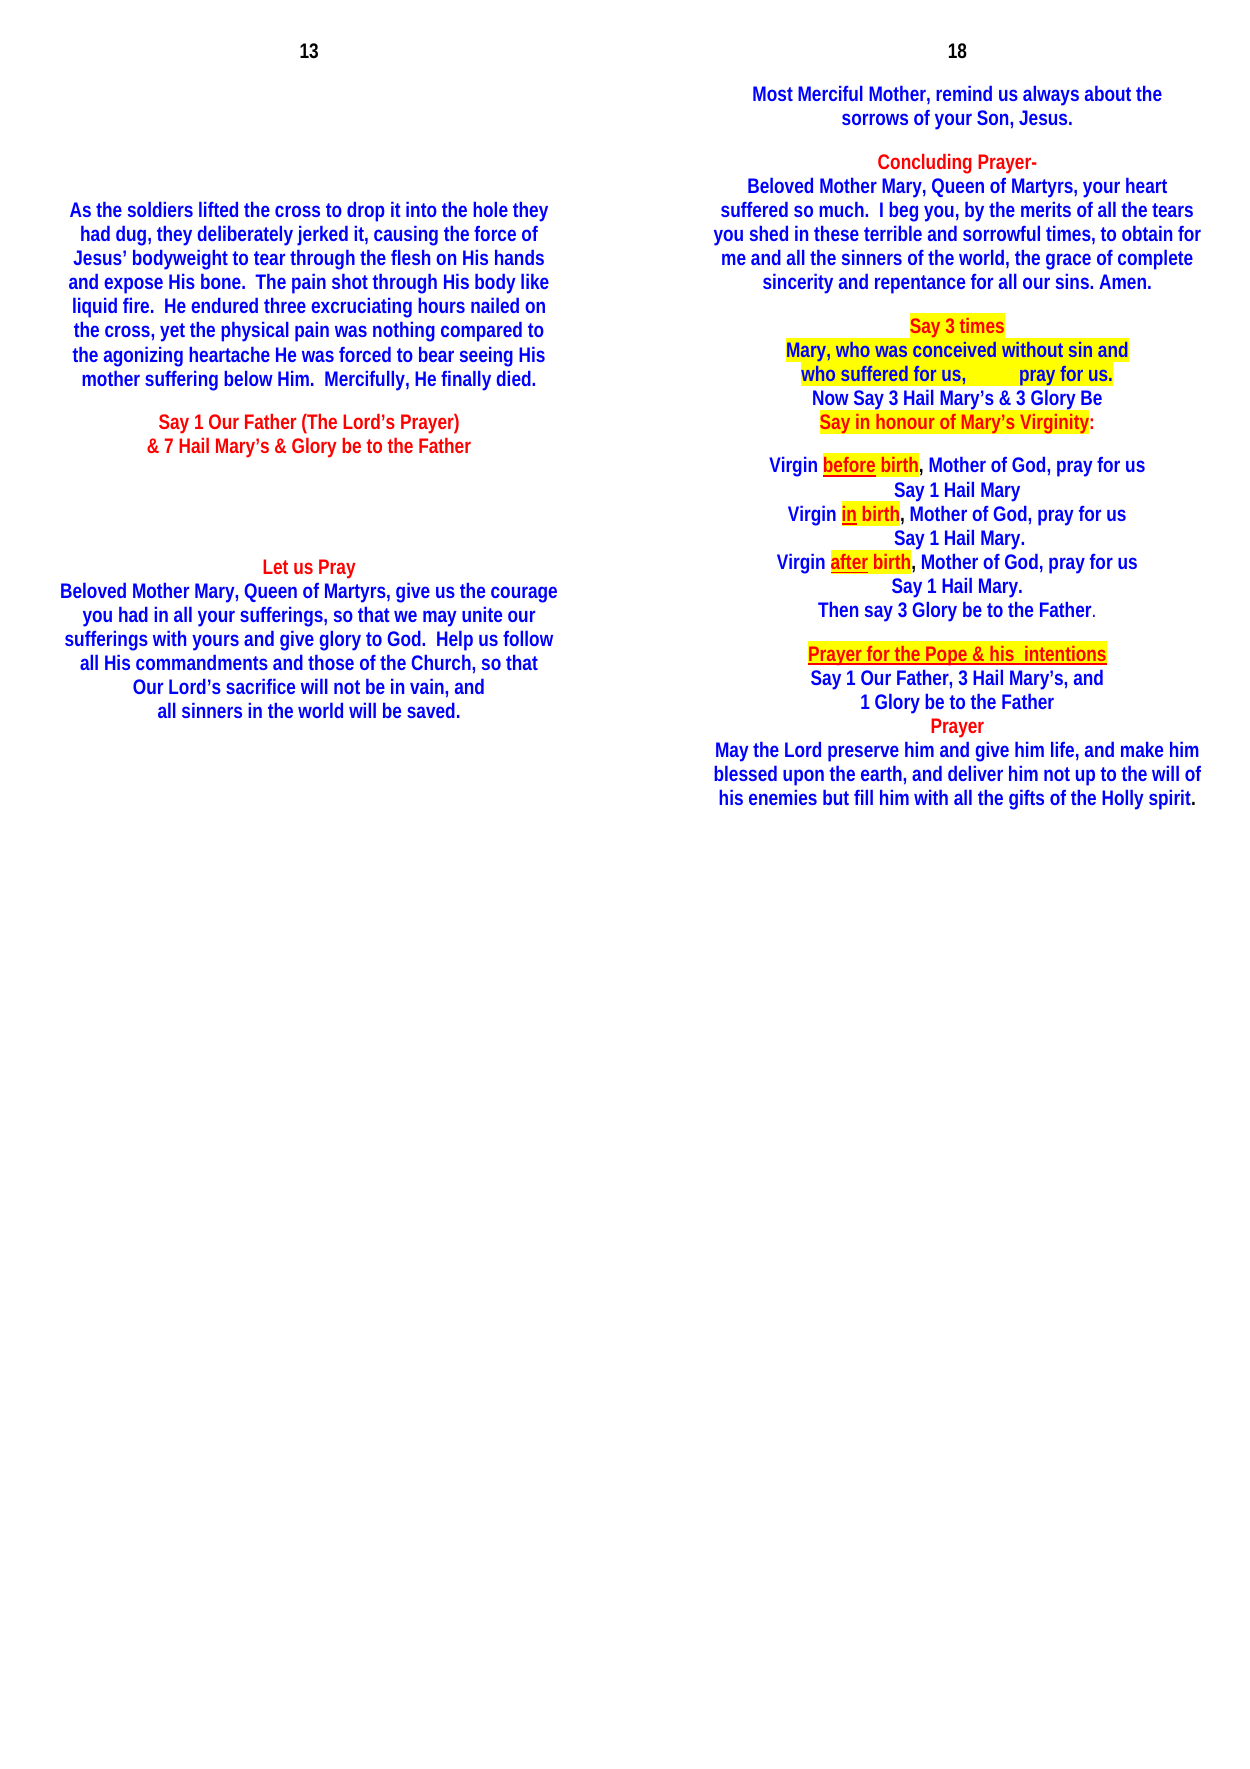  What do you see at coordinates (1051, 96) in the page?
I see `always` at bounding box center [1051, 96].
